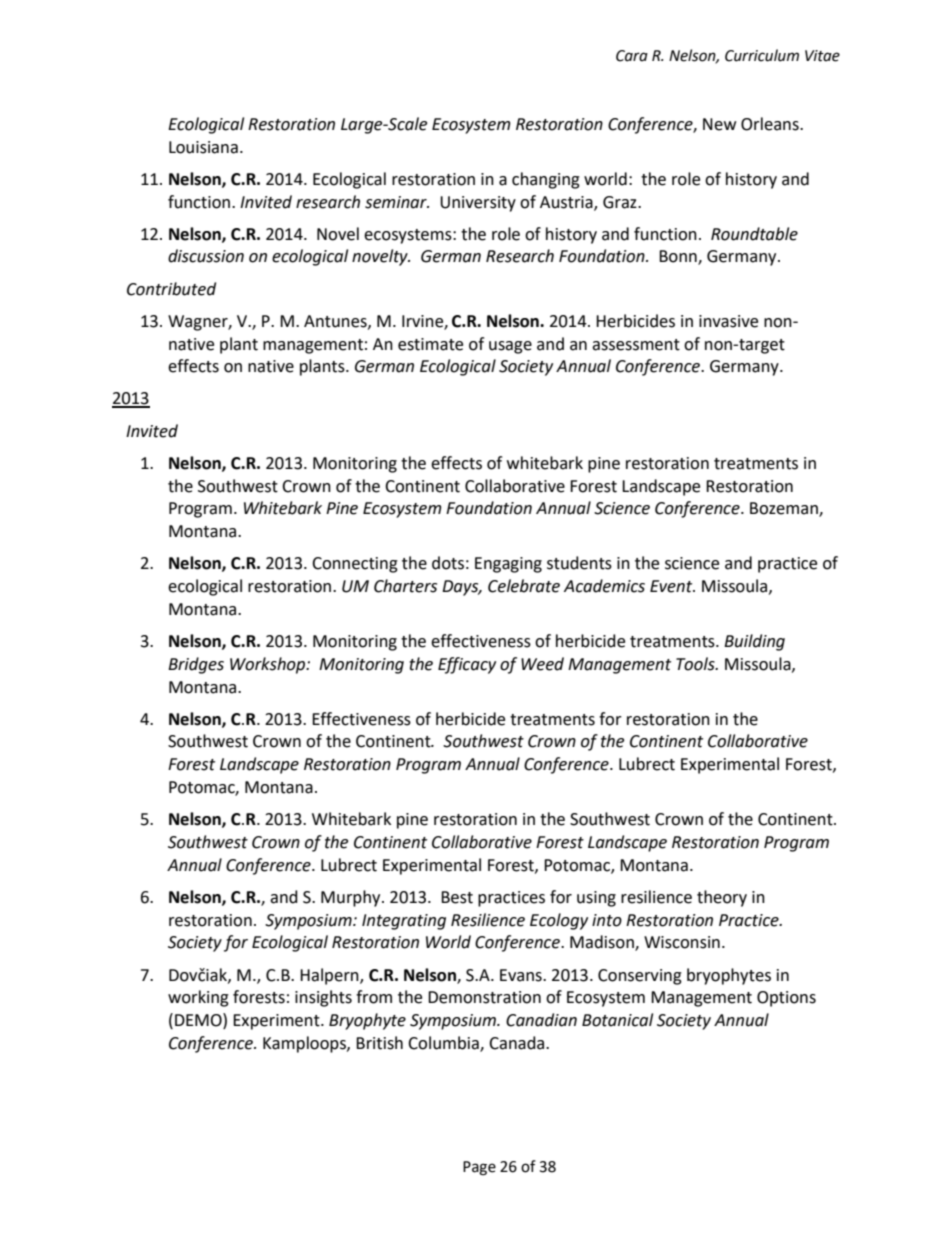 The height and width of the image is (1233, 952). I want to click on Building, so click(754, 642).
